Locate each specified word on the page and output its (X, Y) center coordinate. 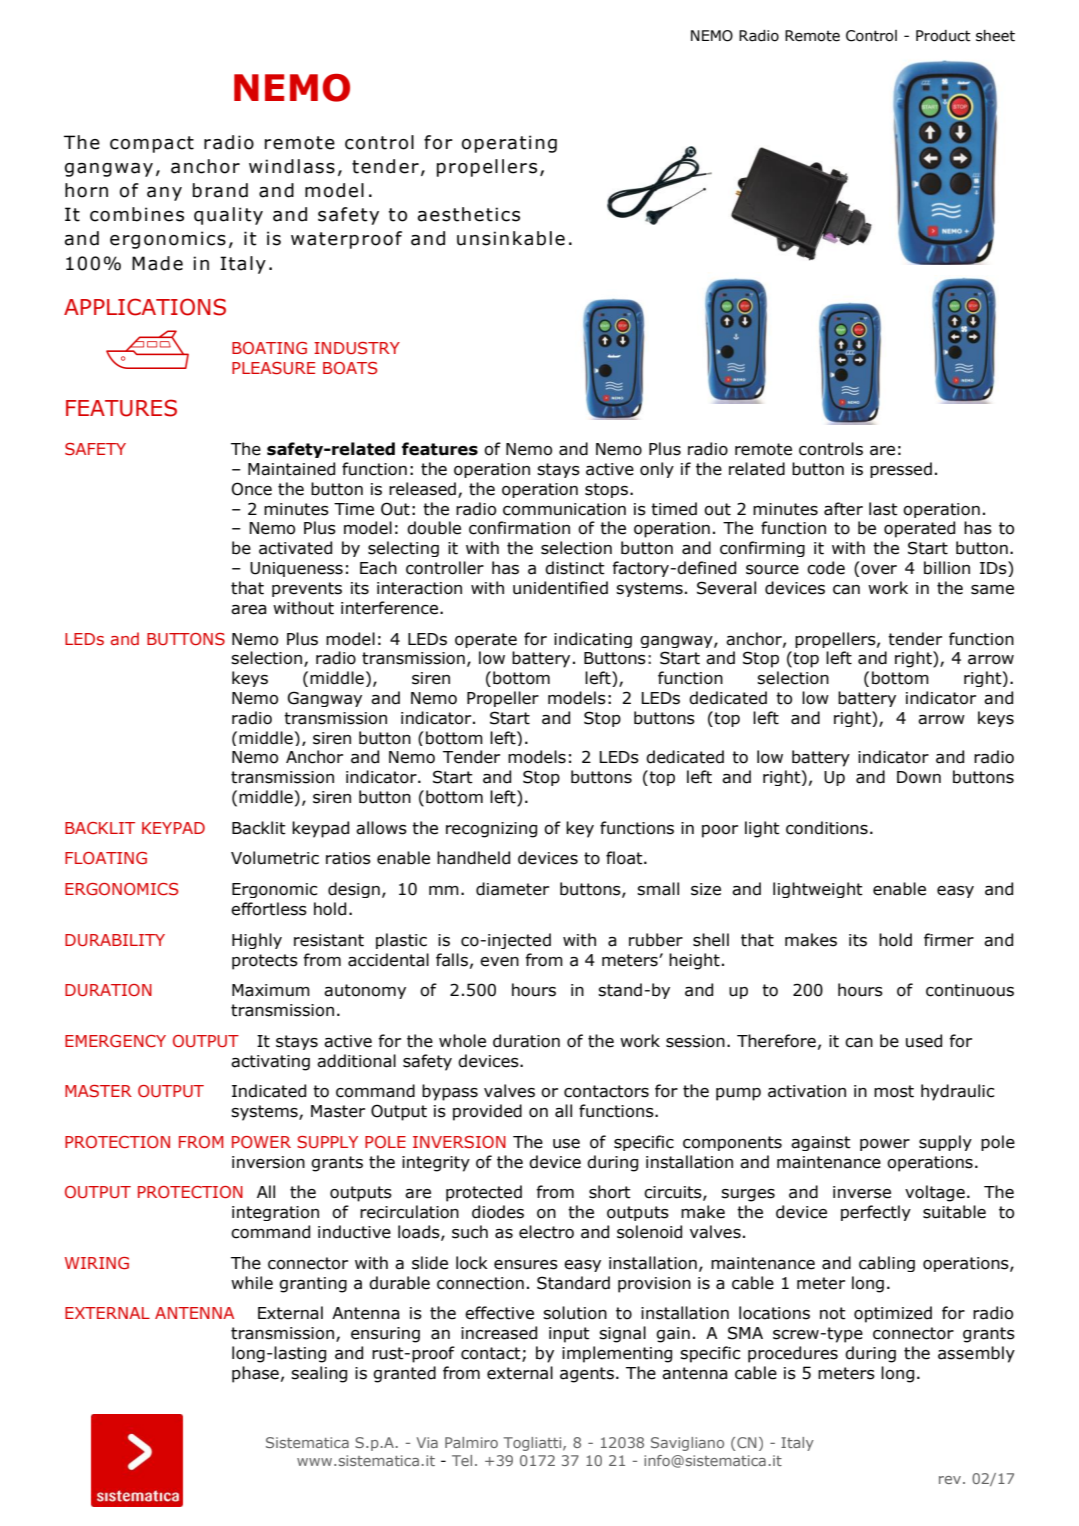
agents (587, 1375)
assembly (976, 1354)
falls (452, 960)
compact (152, 144)
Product (943, 36)
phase (255, 1374)
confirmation (519, 528)
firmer (949, 940)
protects (265, 962)
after (843, 509)
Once (252, 489)
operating (509, 144)
